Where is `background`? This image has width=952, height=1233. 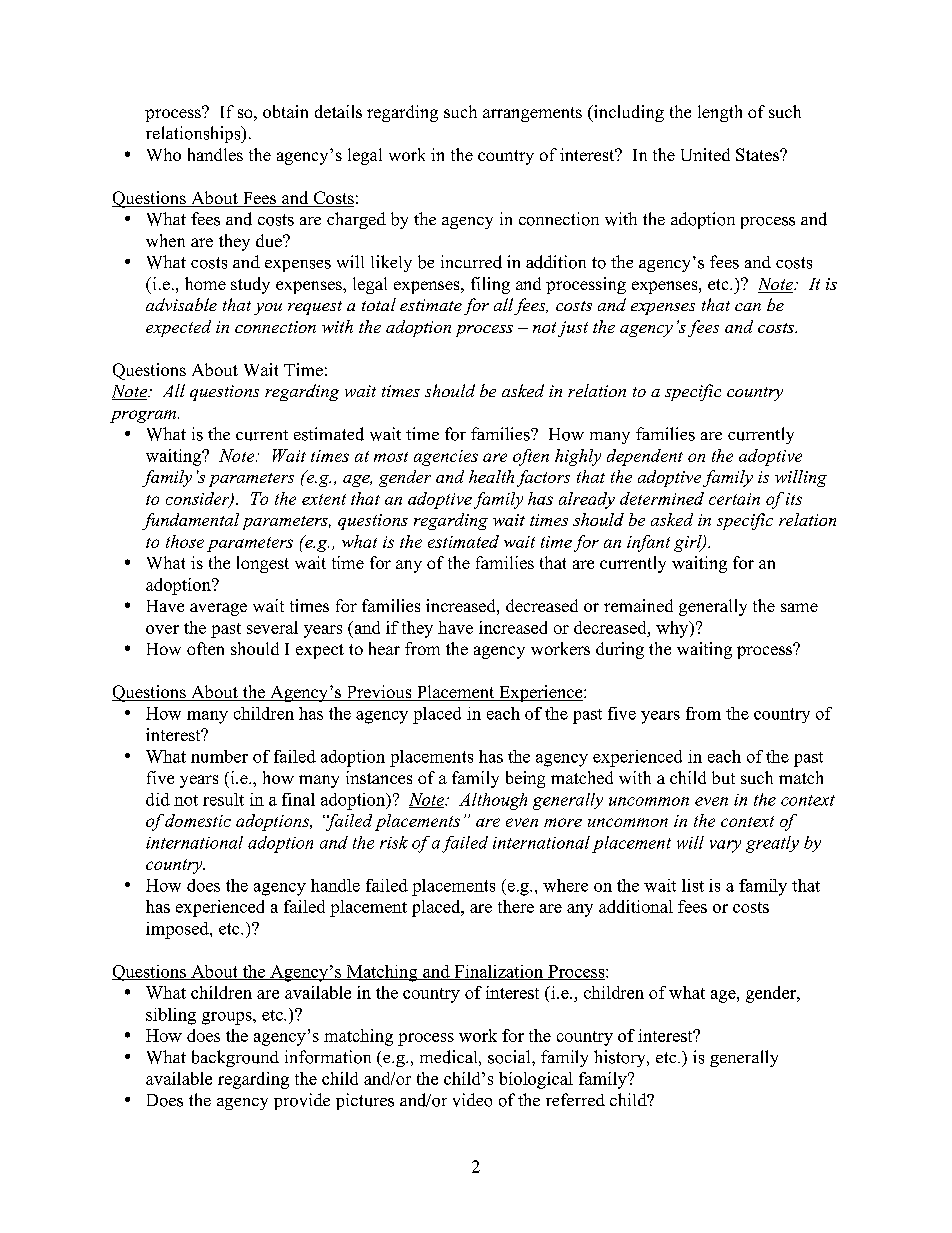
background is located at coordinates (235, 1058).
